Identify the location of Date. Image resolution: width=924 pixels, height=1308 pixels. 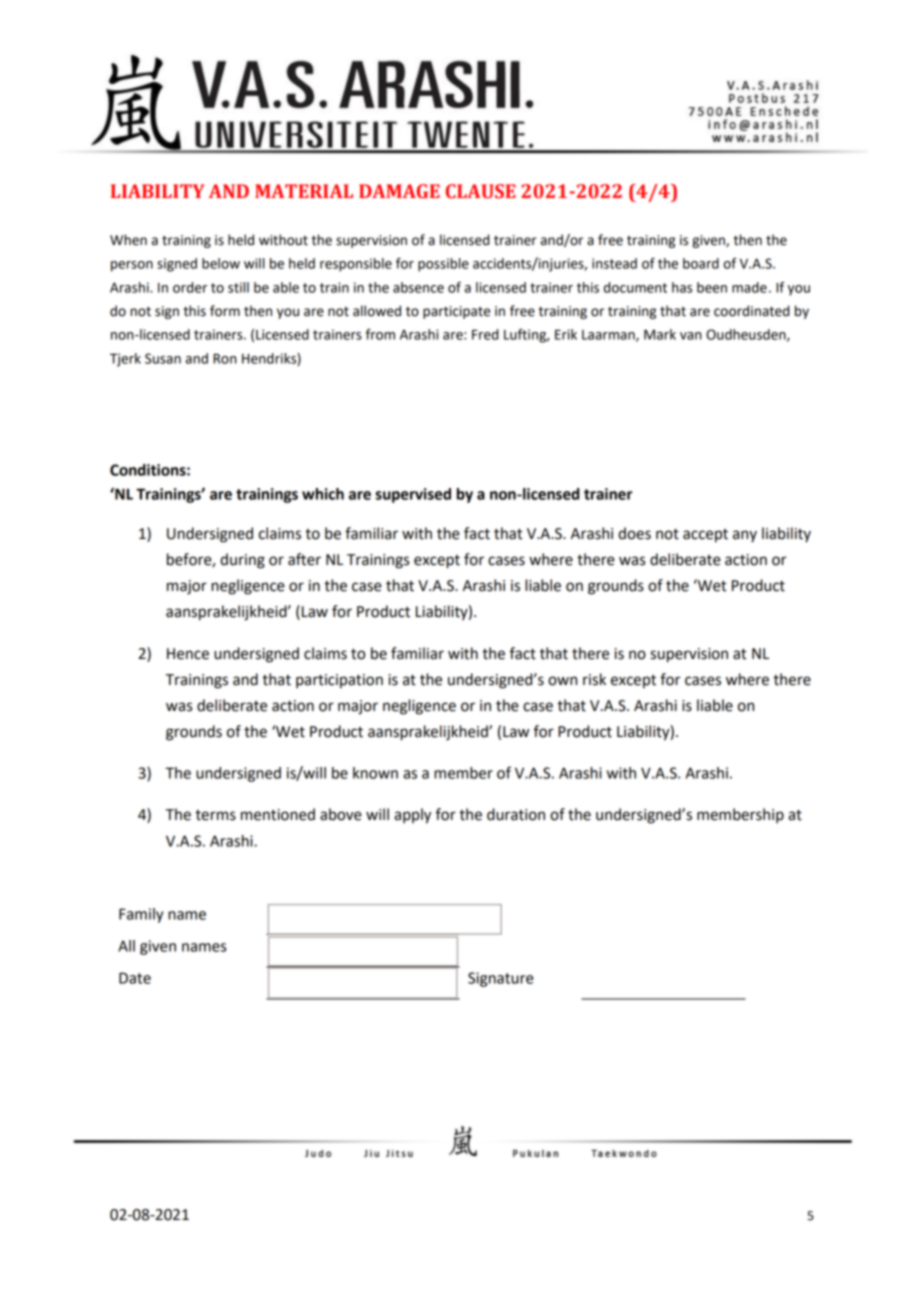
(135, 978).
